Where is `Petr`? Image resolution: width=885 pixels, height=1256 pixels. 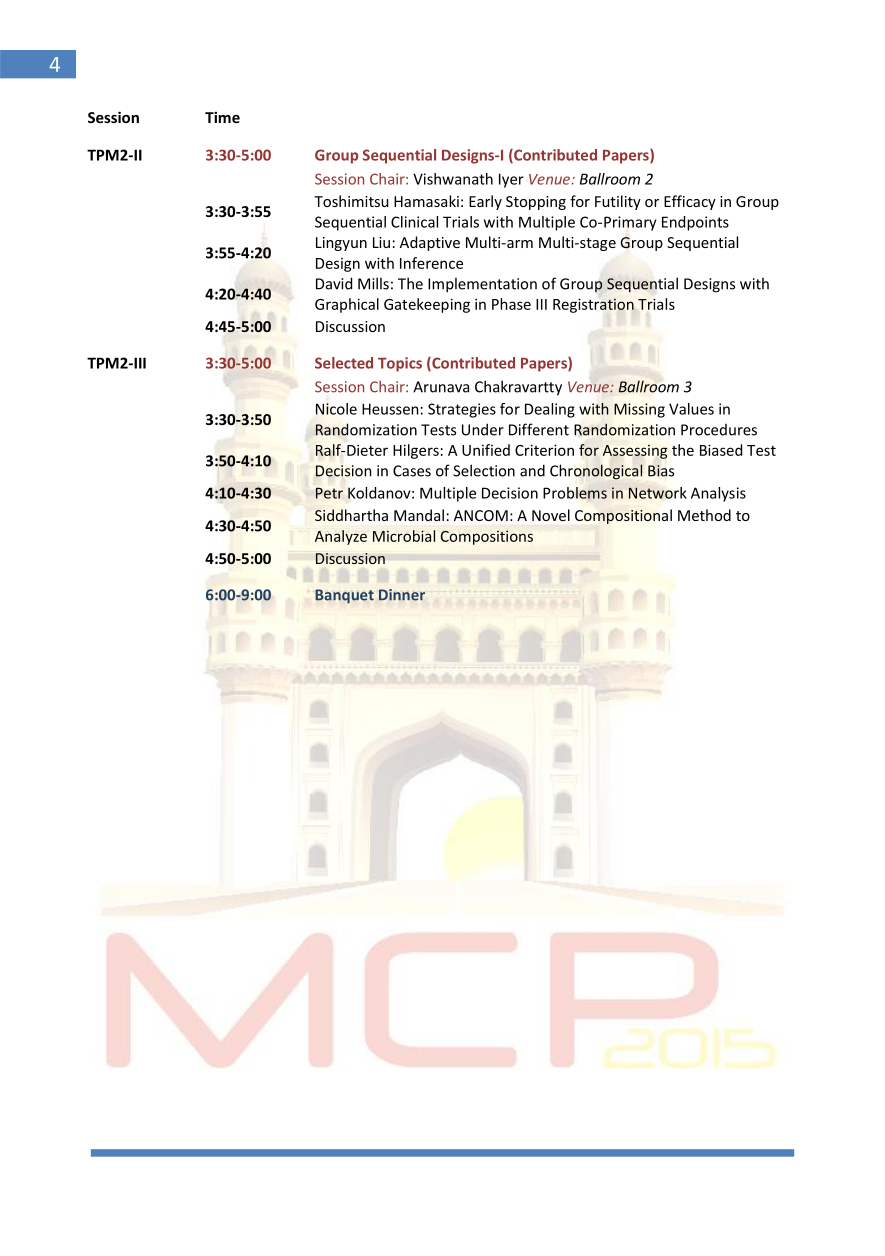 Petr is located at coordinates (329, 493).
